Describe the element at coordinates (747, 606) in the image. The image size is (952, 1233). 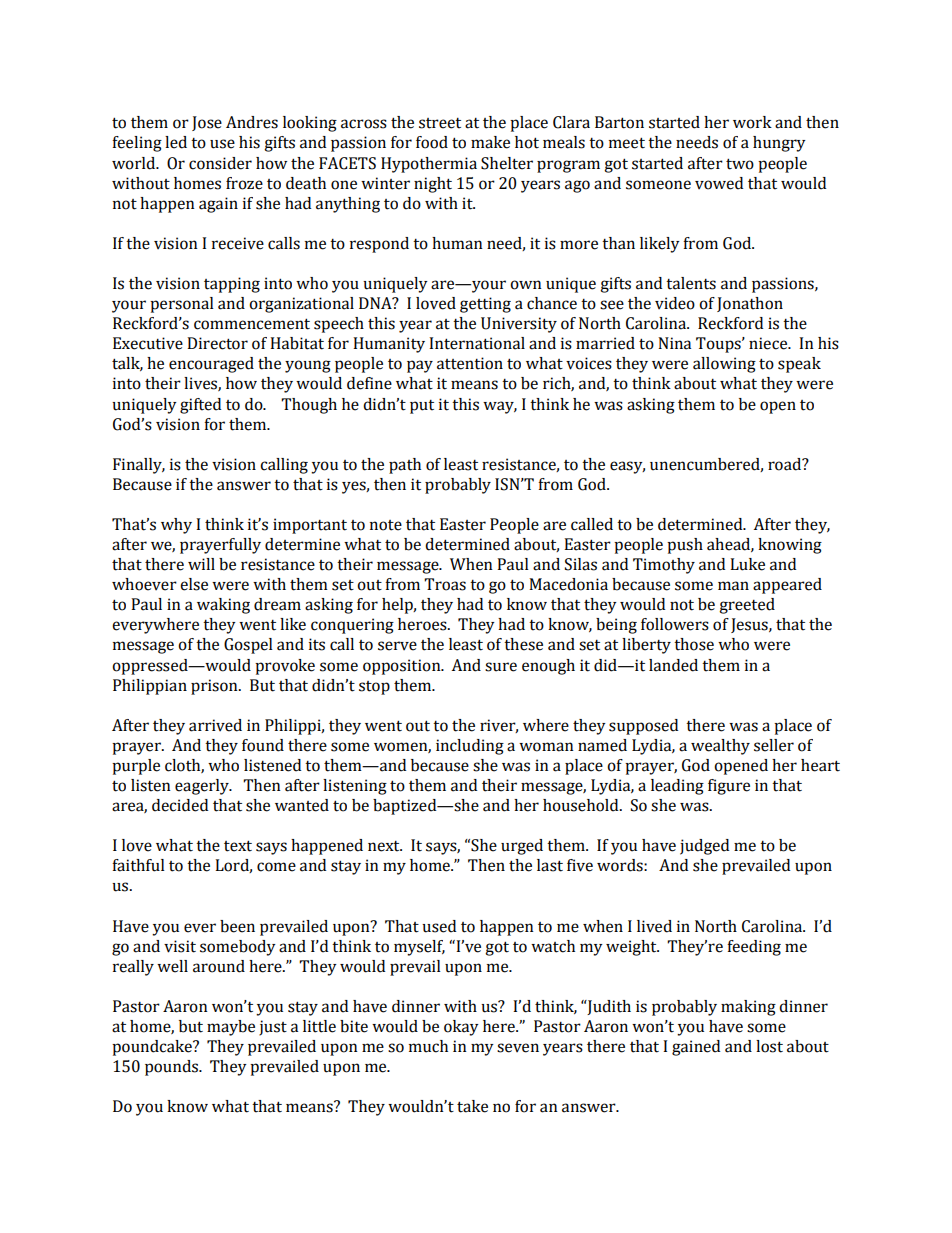
I see `greeted` at that location.
